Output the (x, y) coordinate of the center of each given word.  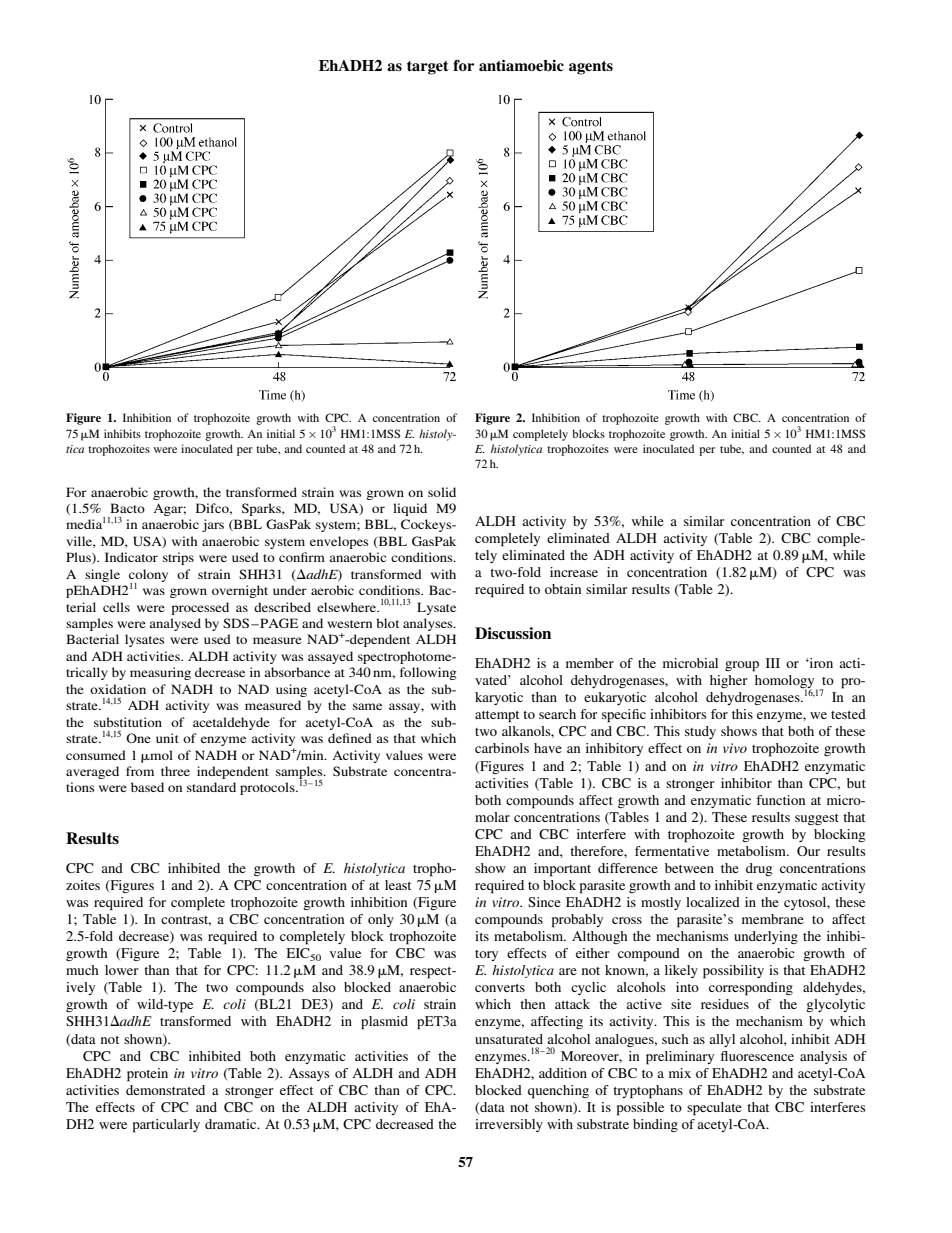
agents (591, 68)
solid (442, 492)
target (428, 68)
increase (574, 572)
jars (213, 525)
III (773, 663)
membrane (773, 919)
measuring (160, 673)
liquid (410, 509)
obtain (563, 589)
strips (178, 558)
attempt (497, 717)
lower (121, 970)
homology (786, 683)
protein (147, 1075)
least (398, 885)
